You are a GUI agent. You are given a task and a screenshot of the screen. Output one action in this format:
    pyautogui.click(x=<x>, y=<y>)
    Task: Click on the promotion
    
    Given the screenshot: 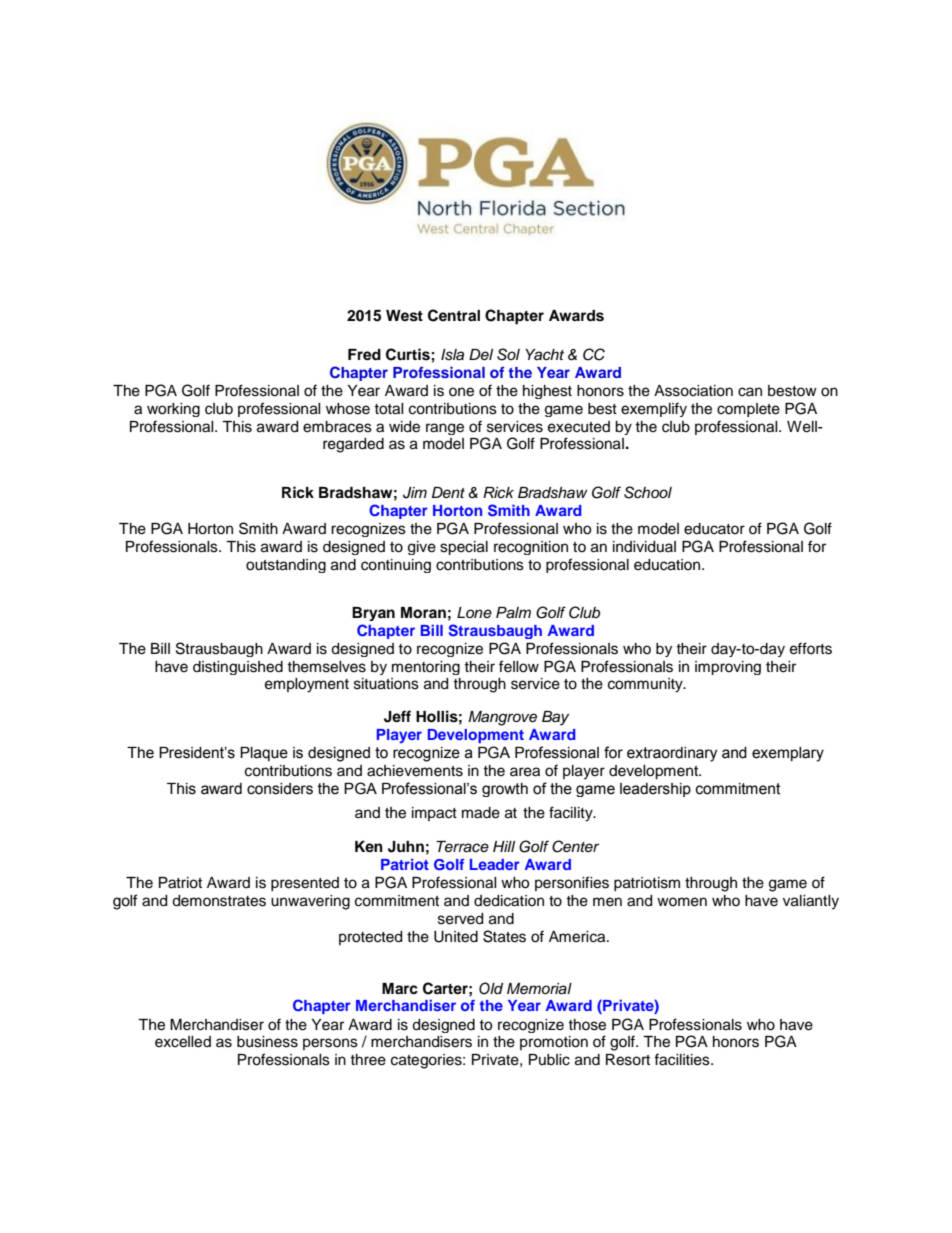 What is the action you would take?
    pyautogui.click(x=554, y=1043)
